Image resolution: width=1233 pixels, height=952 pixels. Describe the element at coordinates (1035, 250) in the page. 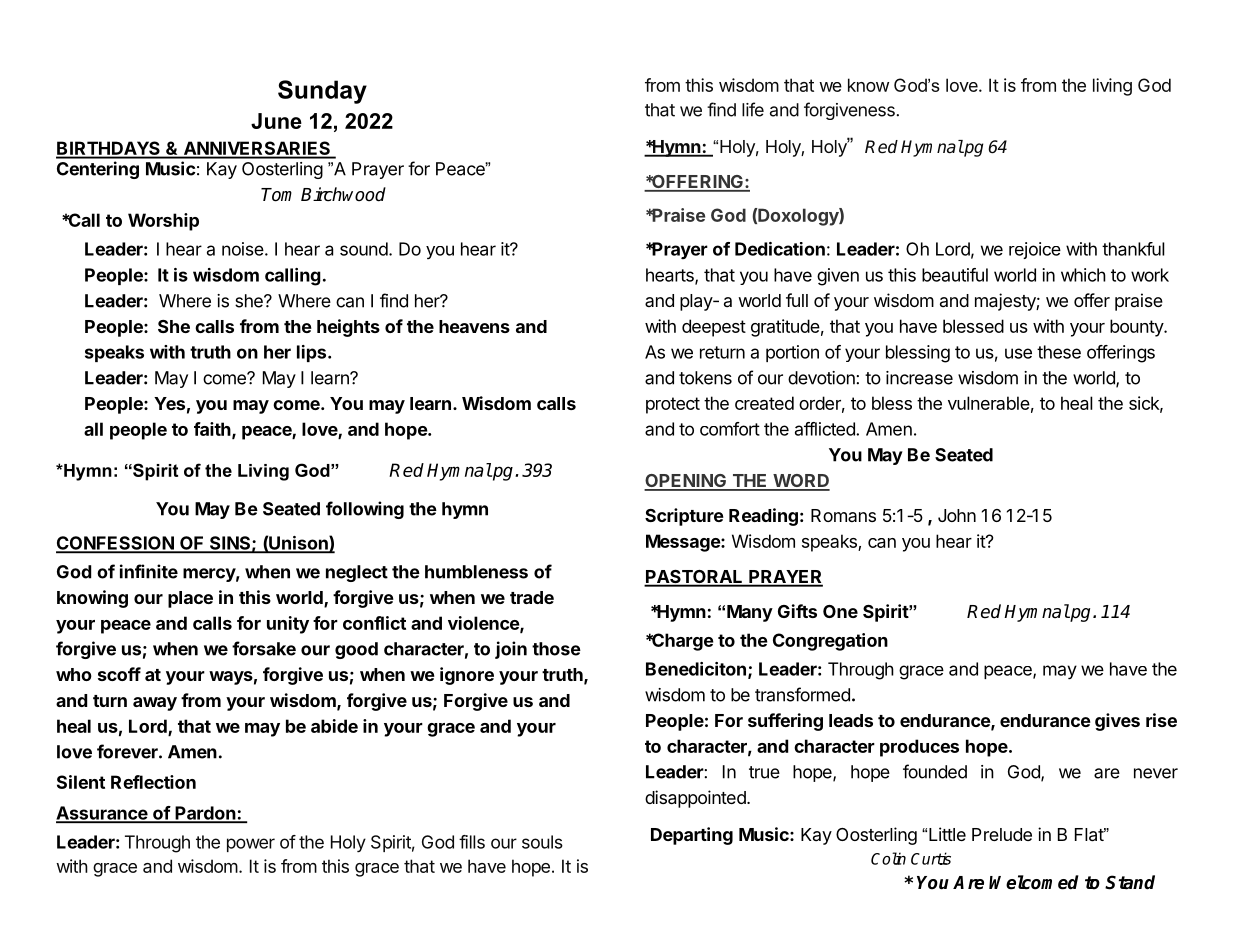

I see `rejoice` at that location.
